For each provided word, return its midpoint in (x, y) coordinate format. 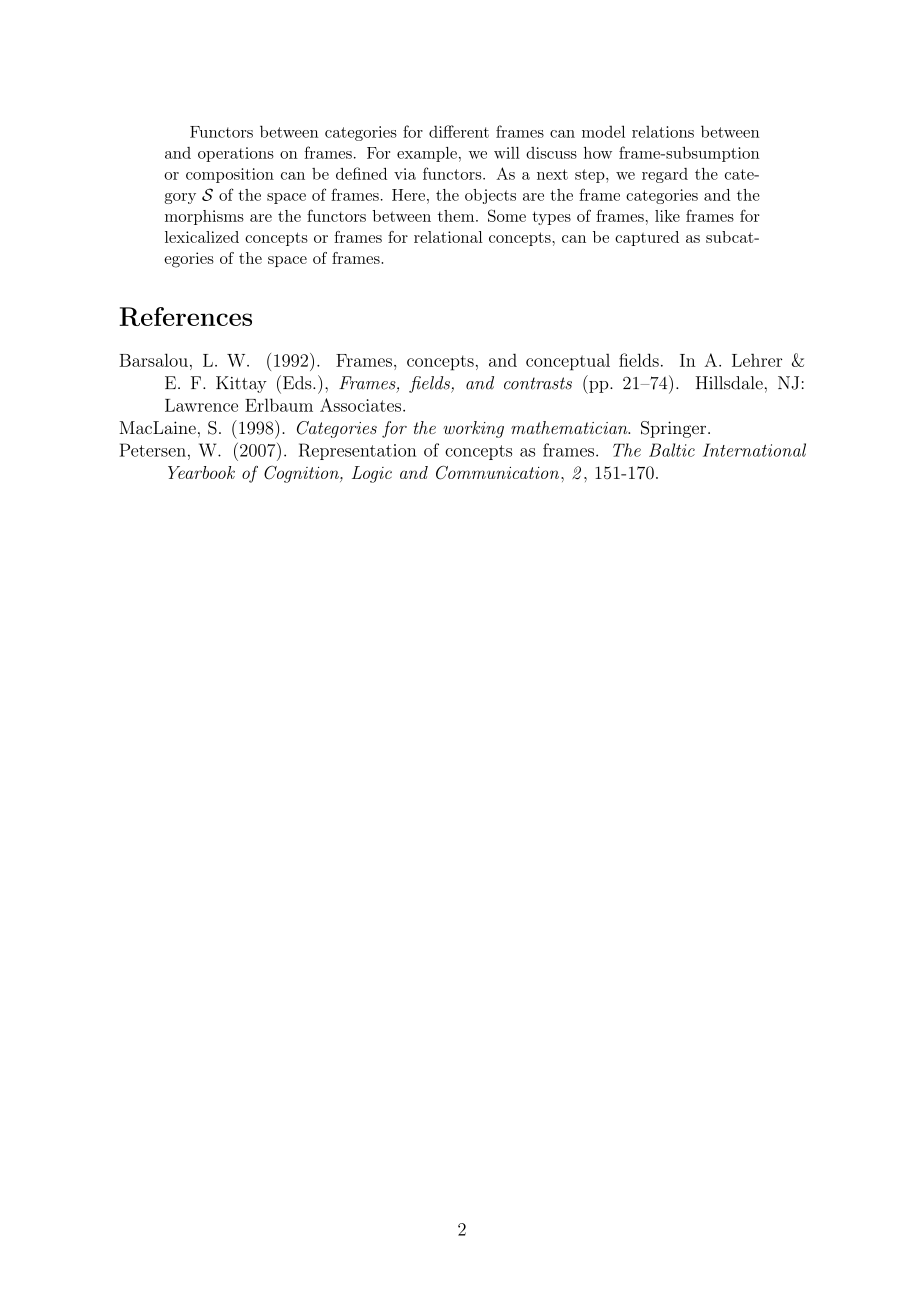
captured (647, 238)
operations (236, 154)
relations (663, 132)
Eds (297, 382)
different (459, 131)
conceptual (568, 362)
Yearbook (201, 472)
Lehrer (757, 360)
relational (448, 237)
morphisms (204, 217)
